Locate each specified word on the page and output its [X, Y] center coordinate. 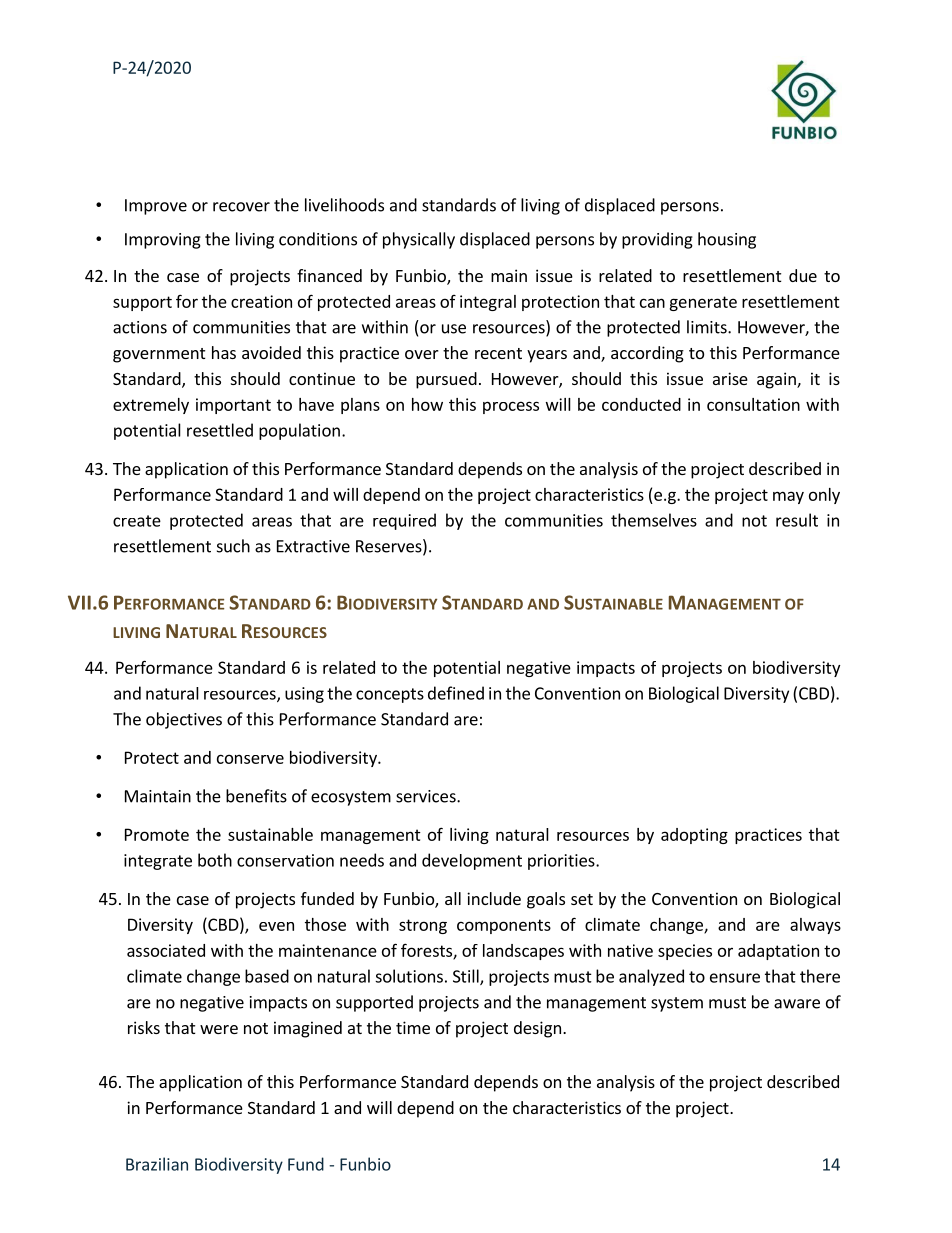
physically [419, 240]
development [472, 861]
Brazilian [157, 1164]
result [797, 520]
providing [657, 240]
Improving [163, 241]
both [215, 860]
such [233, 546]
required [404, 521]
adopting [694, 836]
